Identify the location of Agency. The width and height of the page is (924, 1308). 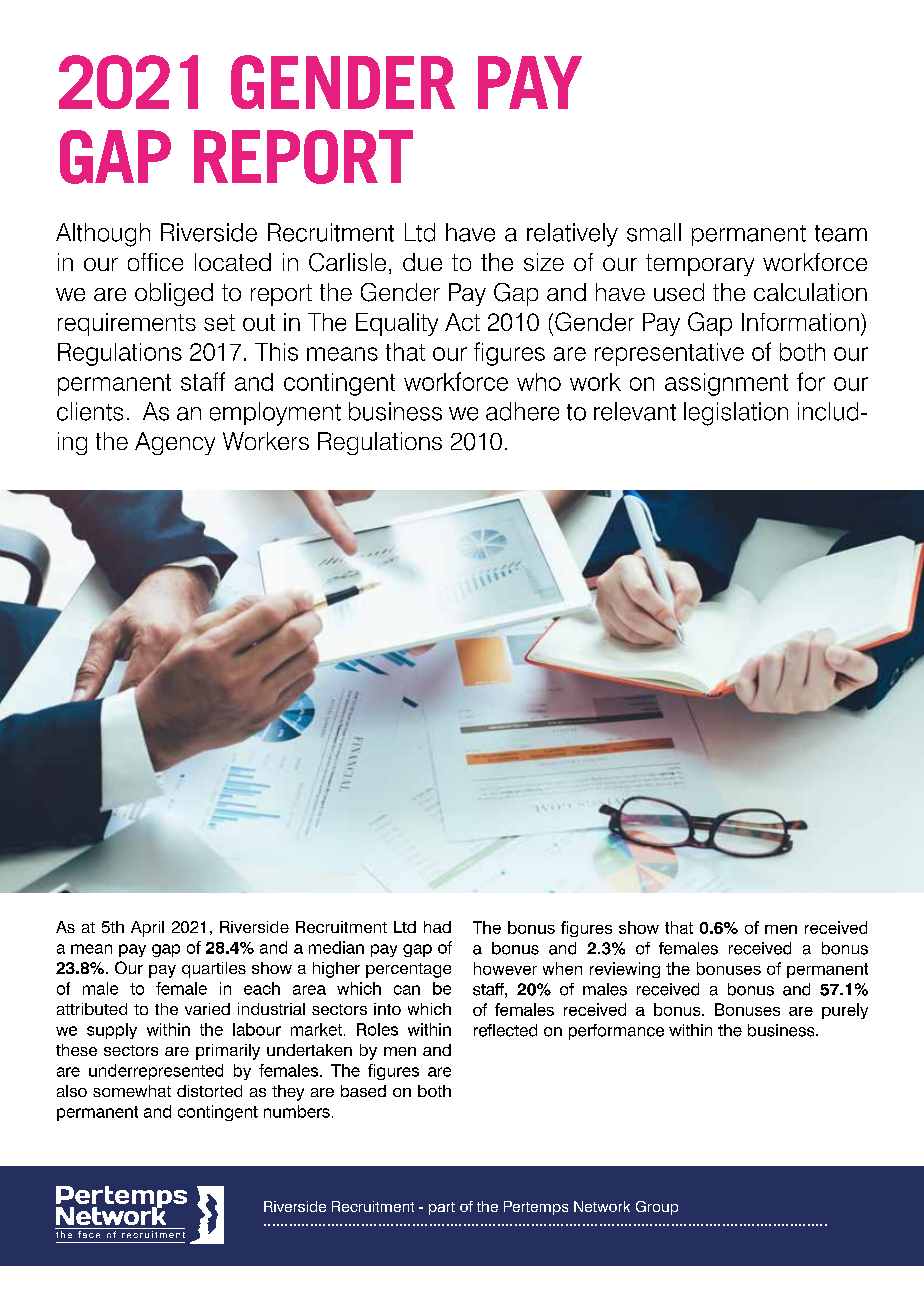
(175, 443).
